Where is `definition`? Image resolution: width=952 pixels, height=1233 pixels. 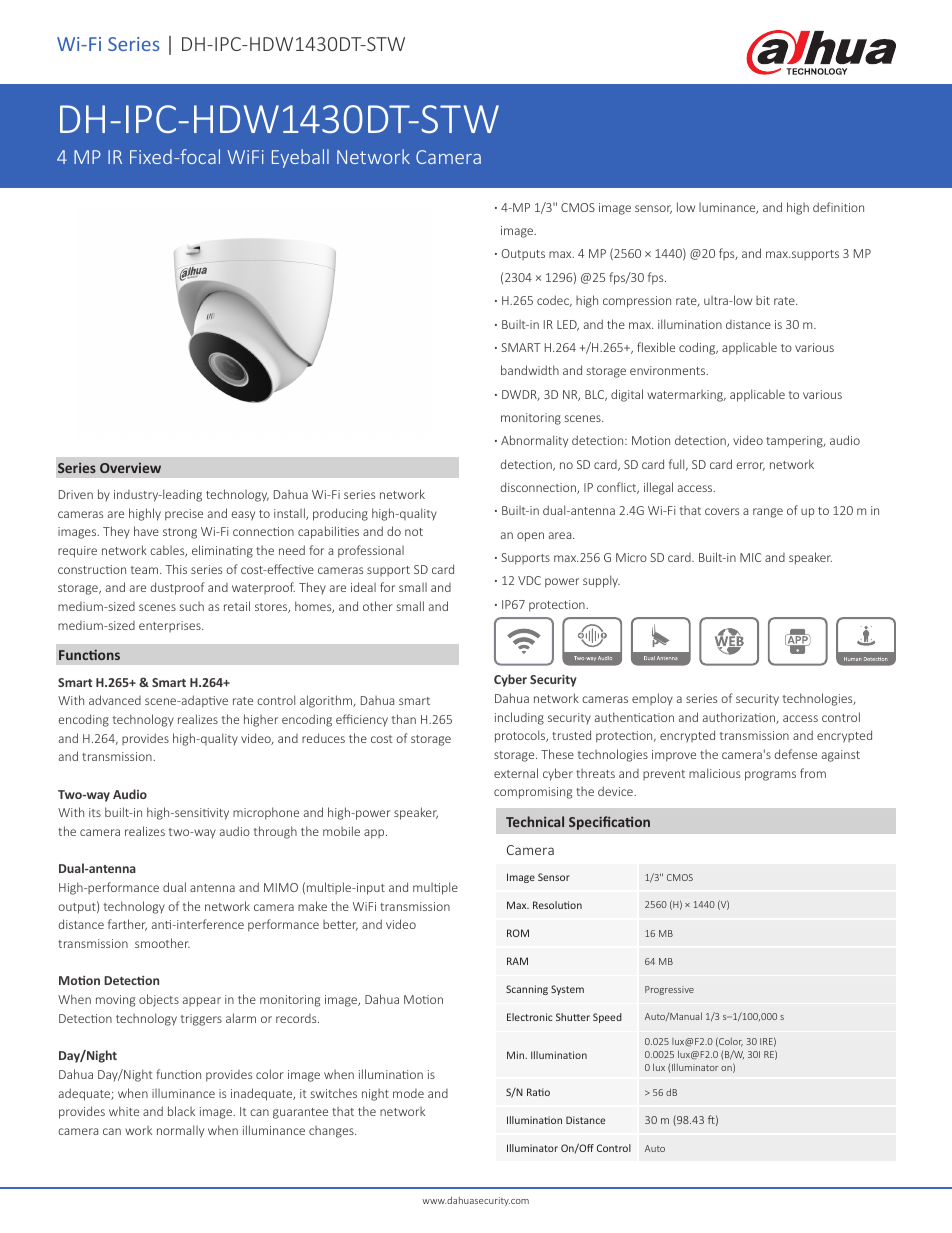 definition is located at coordinates (838, 207).
